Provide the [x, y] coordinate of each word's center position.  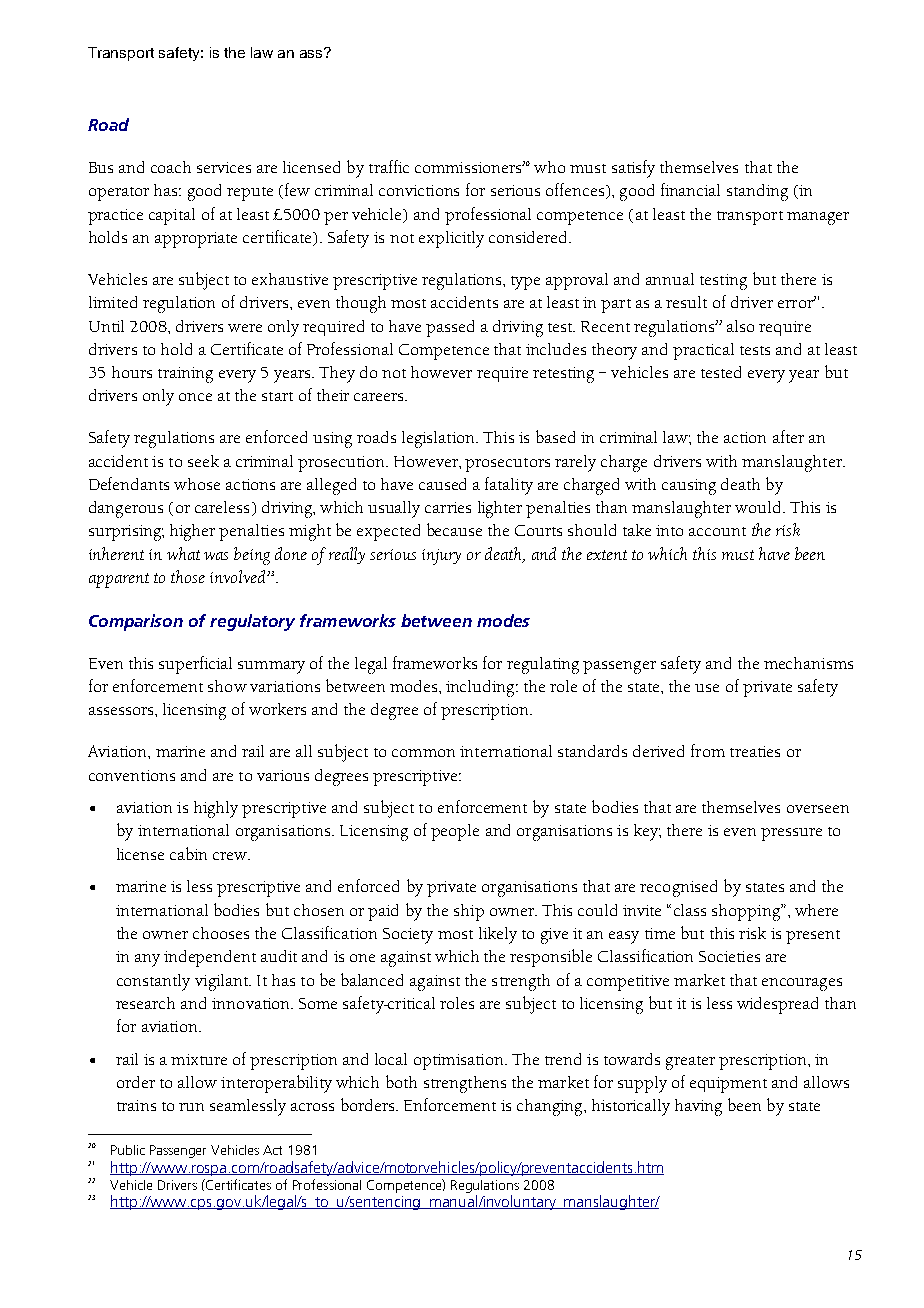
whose [197, 484]
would [759, 507]
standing [757, 192]
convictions [419, 190]
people [455, 832]
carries [448, 507]
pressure [791, 834]
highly [216, 809]
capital [172, 216]
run [191, 1107]
